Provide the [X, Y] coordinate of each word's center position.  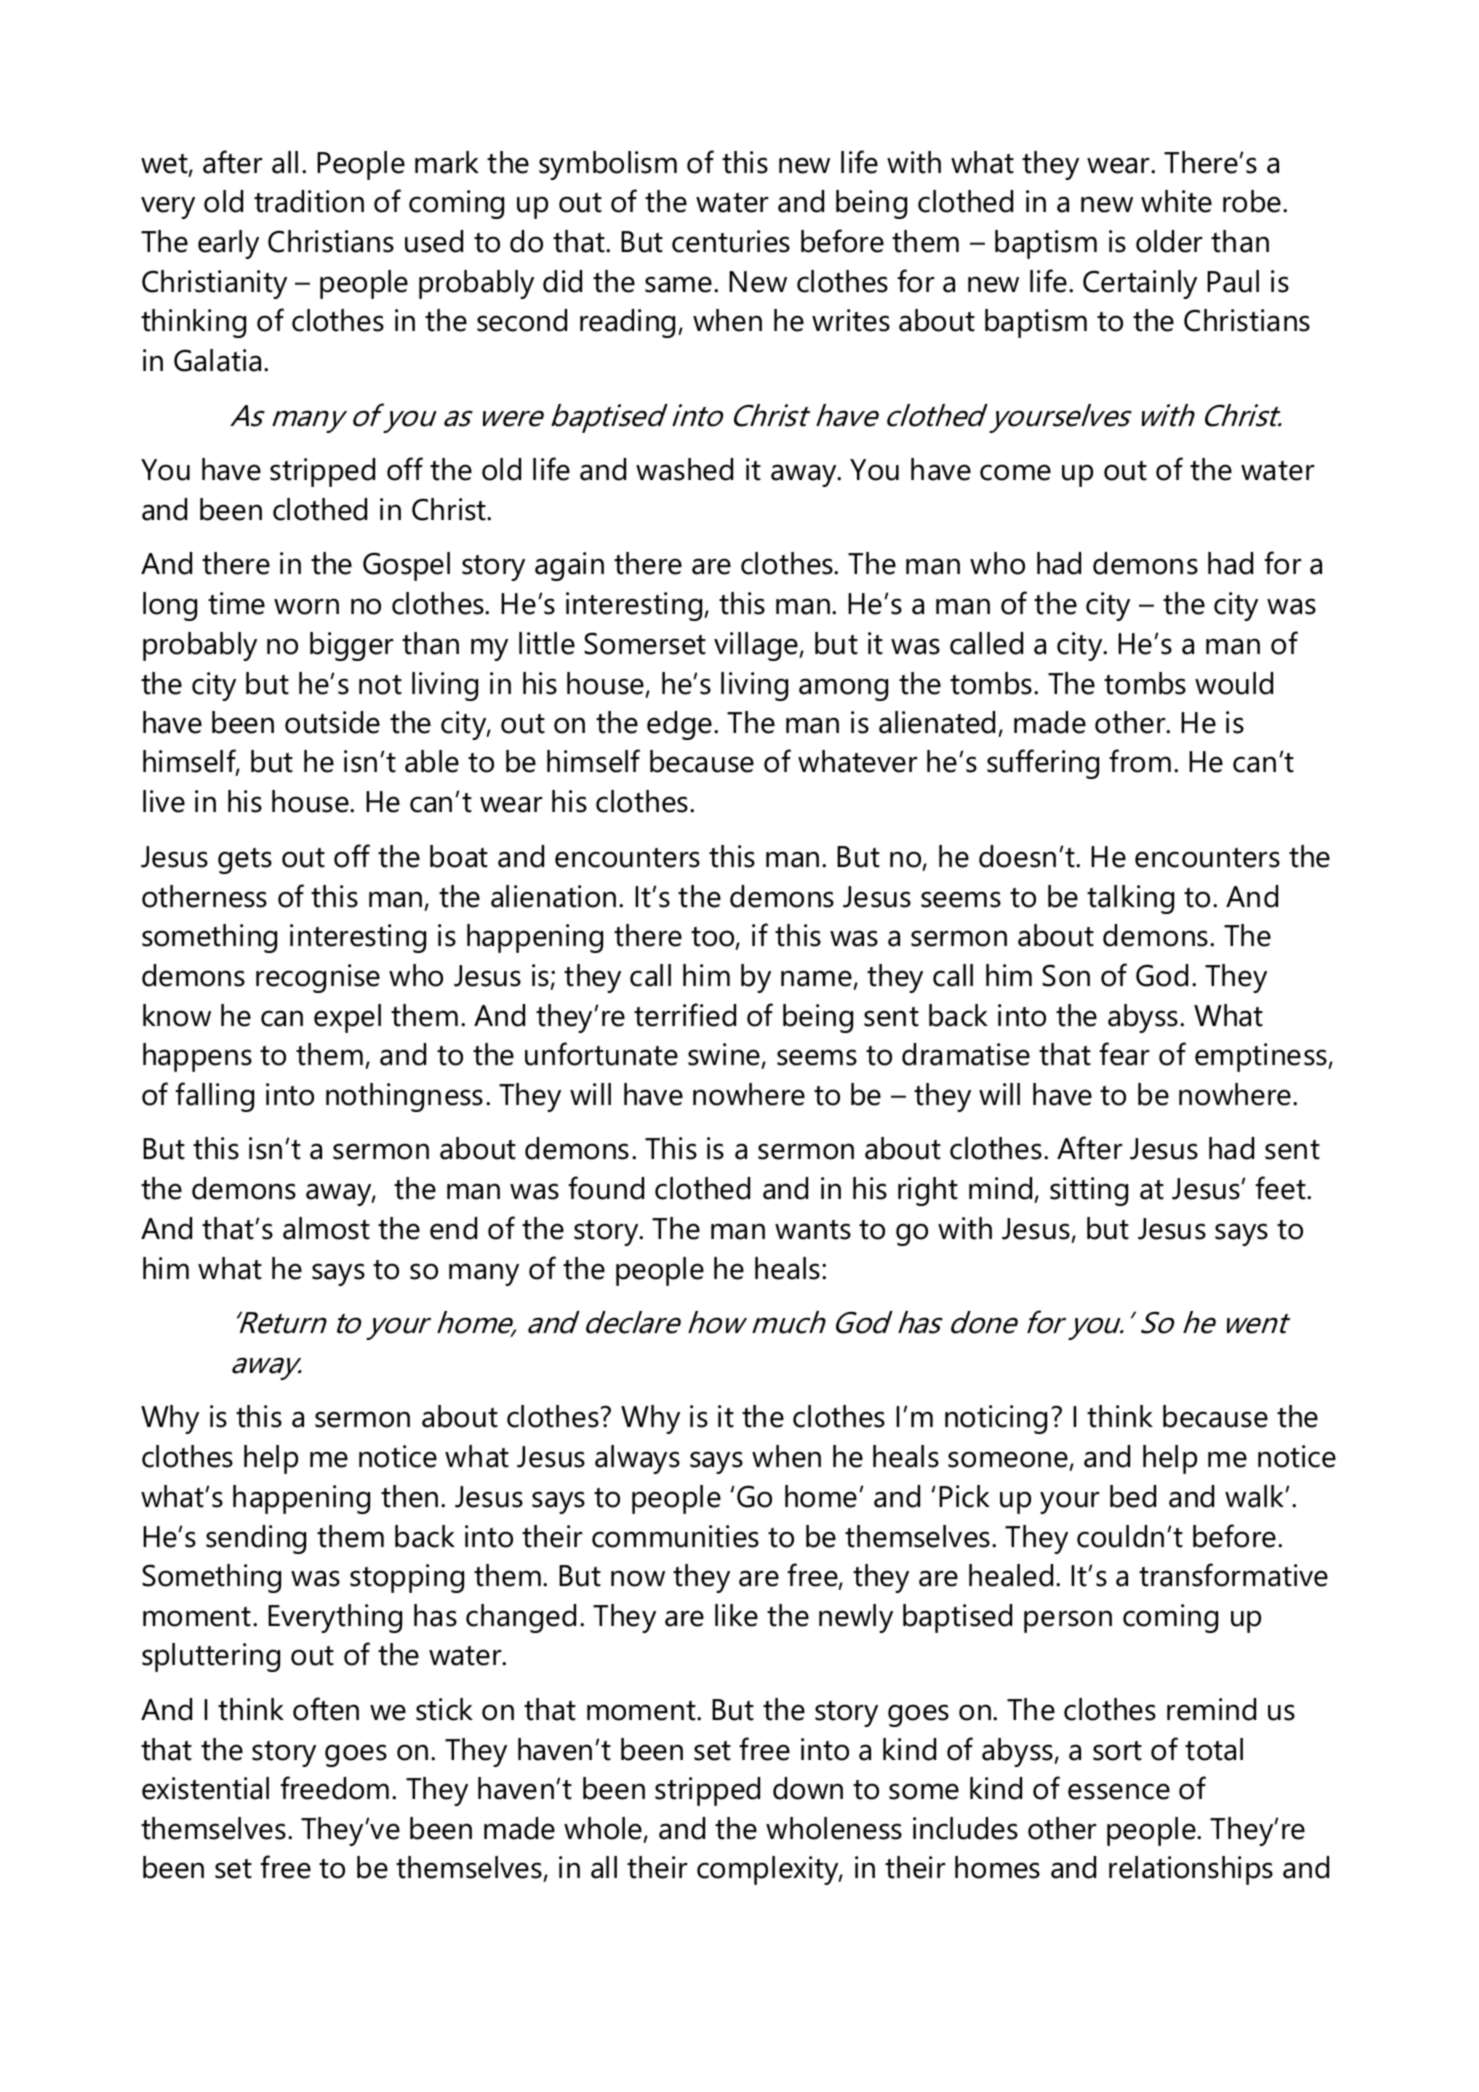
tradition [309, 201]
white [1176, 201]
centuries [731, 241]
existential [205, 1788]
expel [347, 1018]
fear [1124, 1054]
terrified [685, 1015]
